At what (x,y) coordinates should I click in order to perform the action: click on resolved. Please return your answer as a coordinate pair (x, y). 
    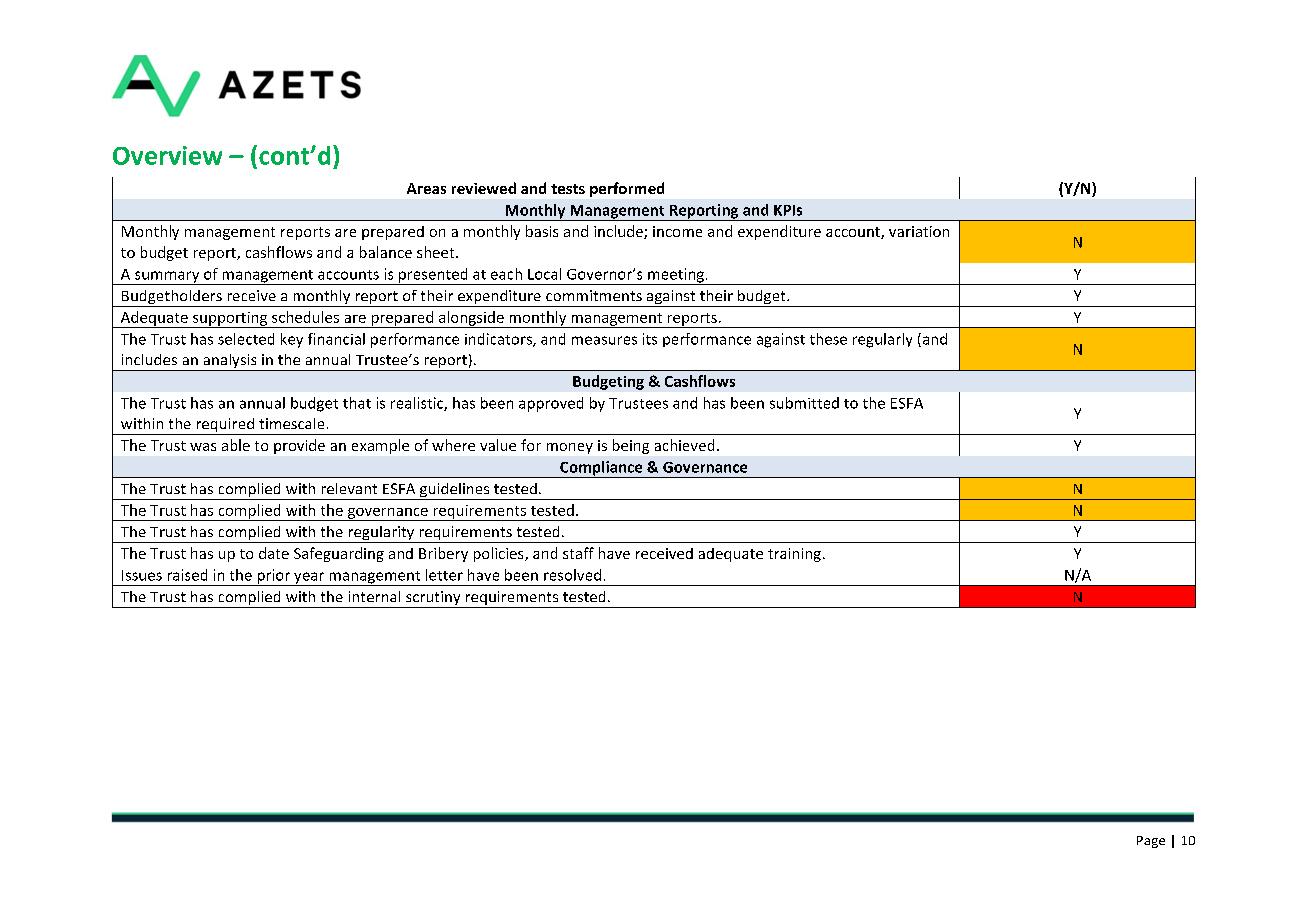
    Looking at the image, I should click on (572, 575).
